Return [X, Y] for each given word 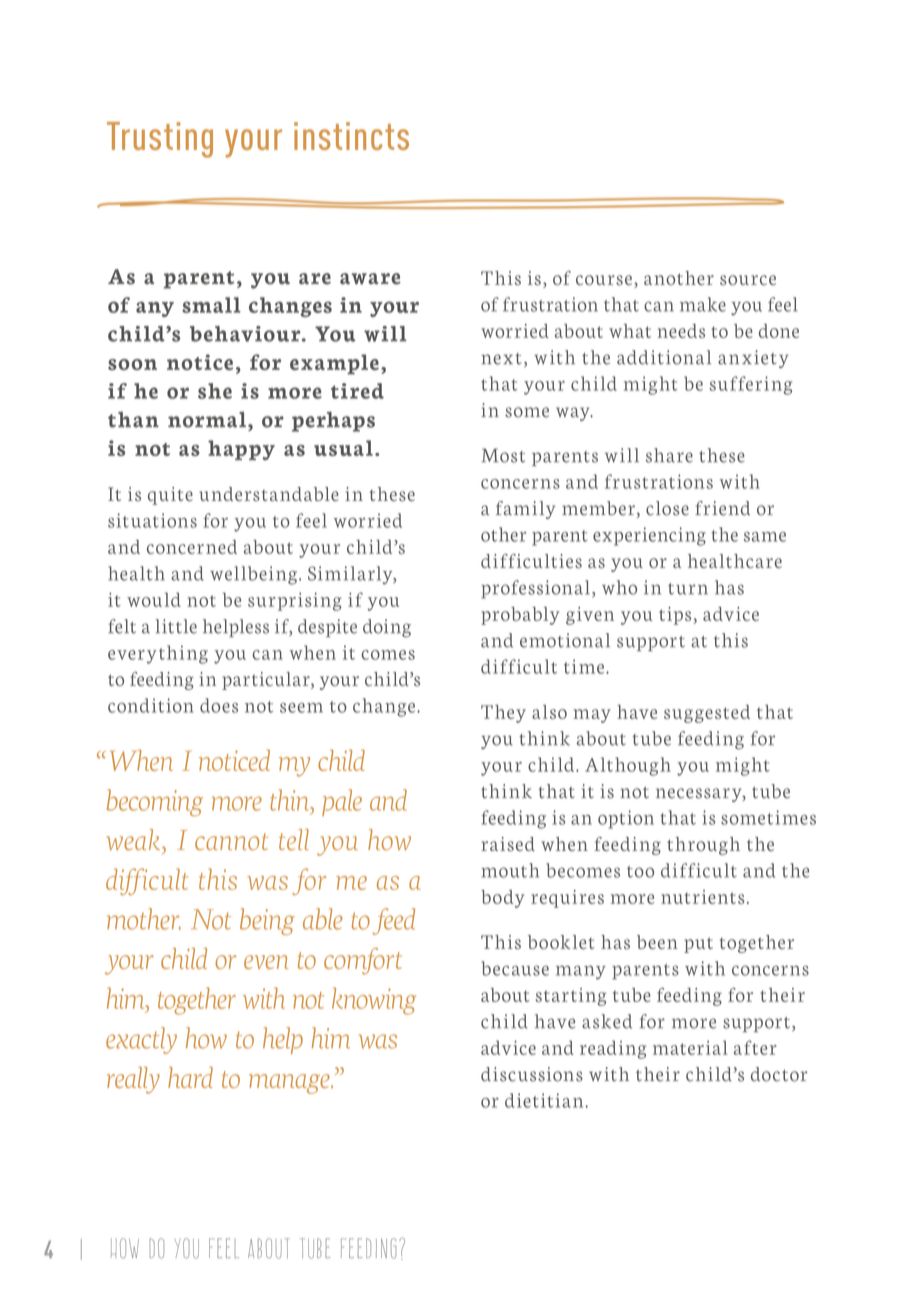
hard [190, 1077]
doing [387, 628]
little [176, 626]
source [748, 280]
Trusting [160, 140]
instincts [351, 136]
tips [676, 616]
